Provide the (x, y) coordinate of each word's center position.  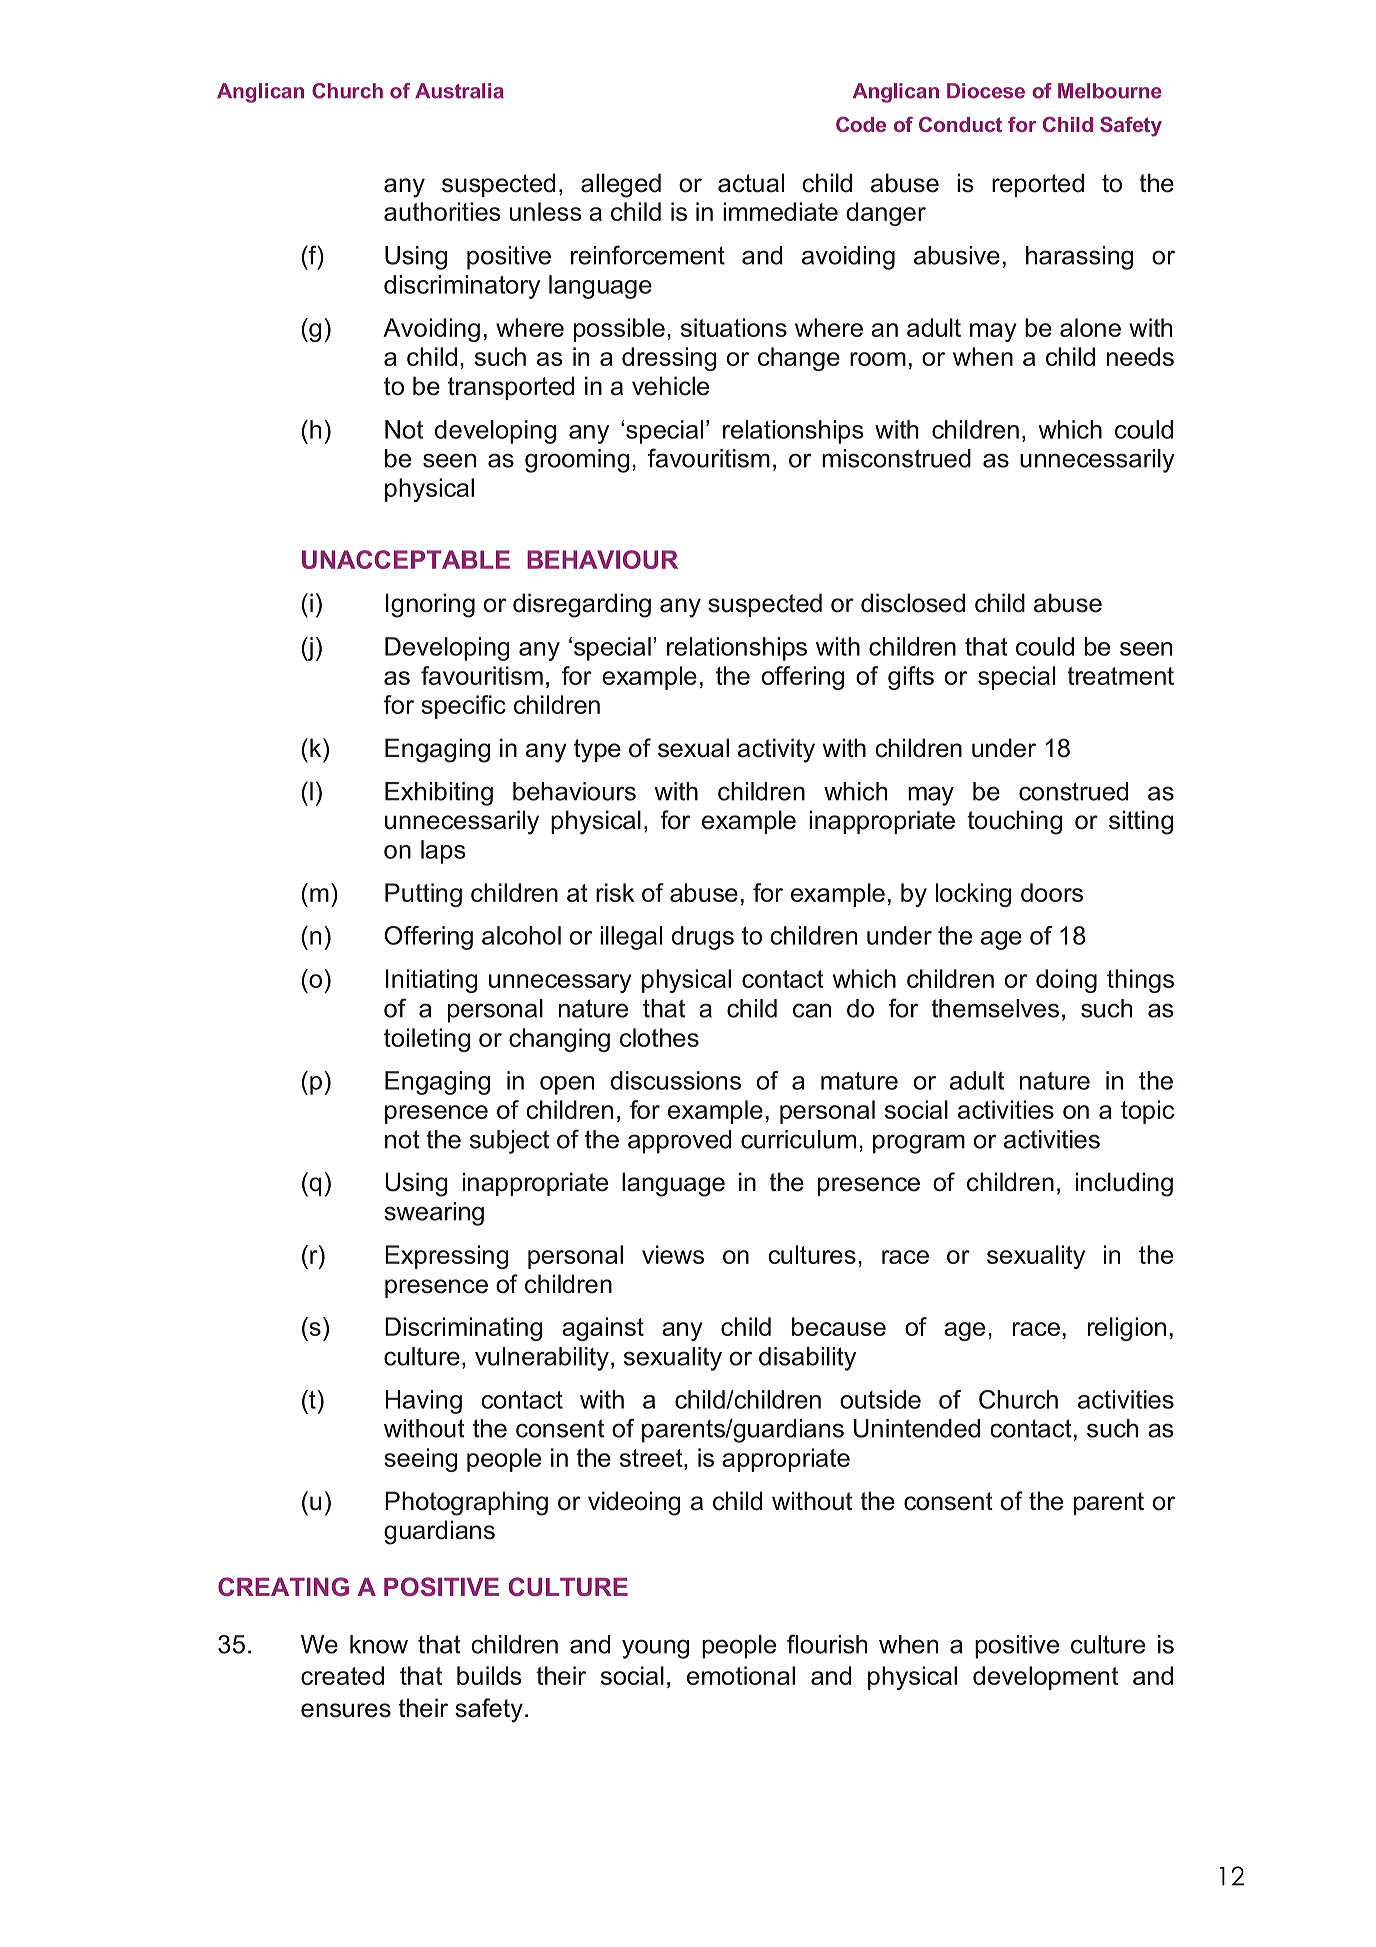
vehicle (670, 386)
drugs (703, 938)
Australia (459, 91)
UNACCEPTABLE (406, 559)
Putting (423, 895)
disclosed (913, 603)
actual (751, 183)
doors (1052, 892)
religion (1127, 1329)
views (673, 1254)
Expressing (447, 1257)
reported (1038, 185)
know (379, 1644)
